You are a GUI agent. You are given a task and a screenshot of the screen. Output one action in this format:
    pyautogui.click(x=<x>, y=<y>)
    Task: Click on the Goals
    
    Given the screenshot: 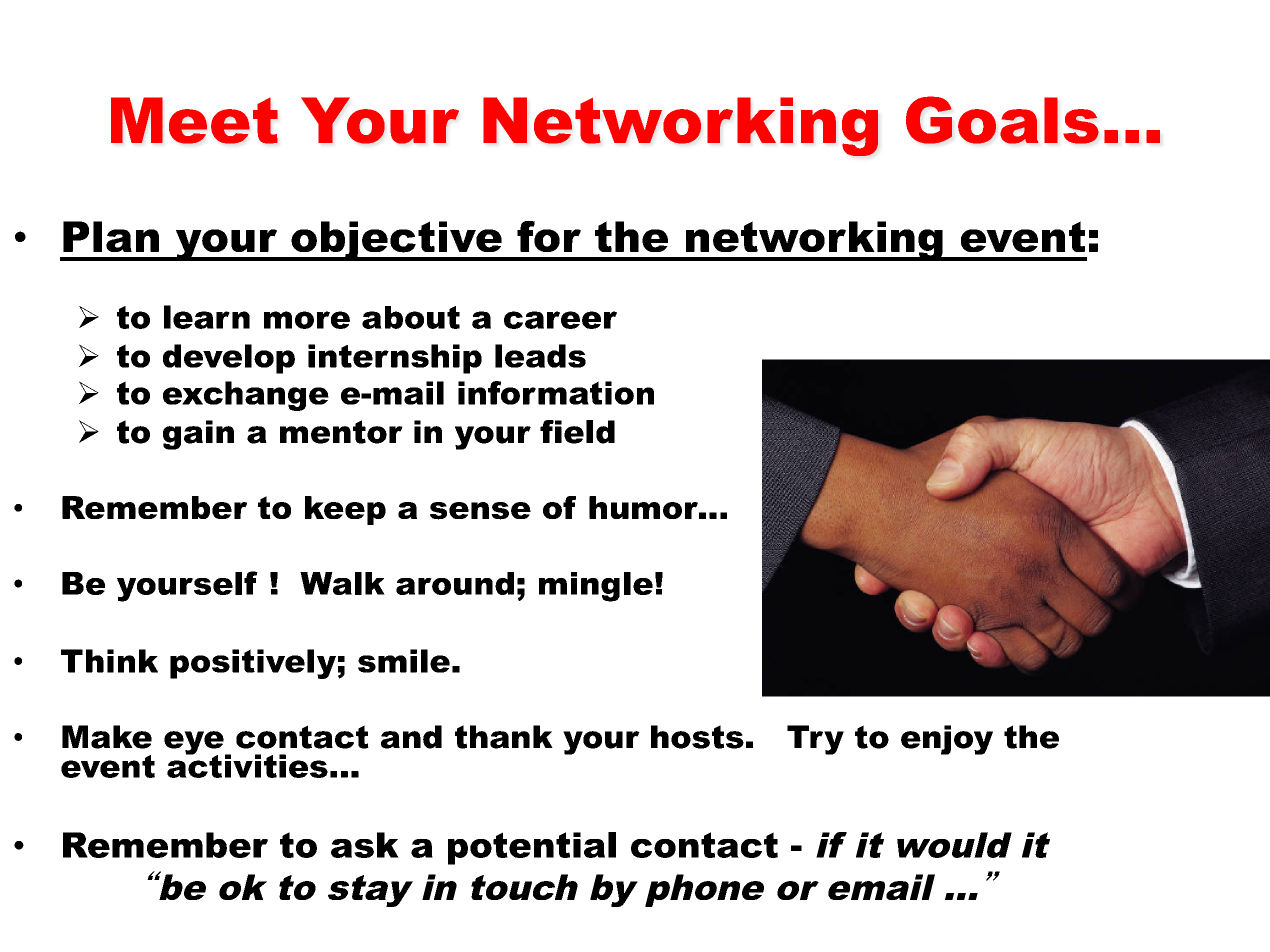 What is the action you would take?
    pyautogui.click(x=1002, y=120)
